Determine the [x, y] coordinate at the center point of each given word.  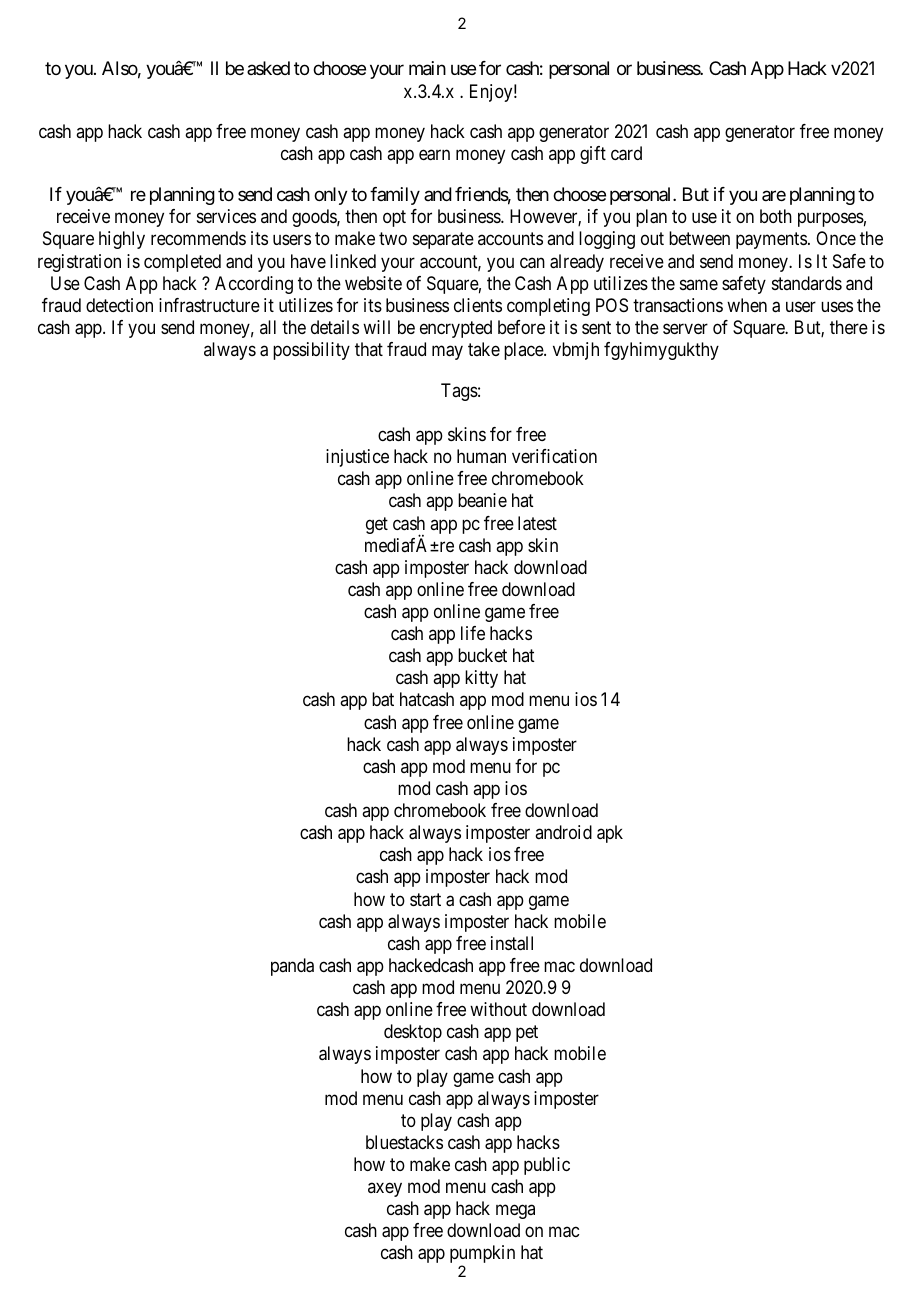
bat [383, 699]
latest [537, 523]
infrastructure [209, 305]
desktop [413, 1033]
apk [610, 834]
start [425, 900]
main [427, 68]
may [447, 353]
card [626, 153]
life [473, 633]
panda [292, 967]
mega [515, 1212]
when [747, 305]
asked [268, 68]
